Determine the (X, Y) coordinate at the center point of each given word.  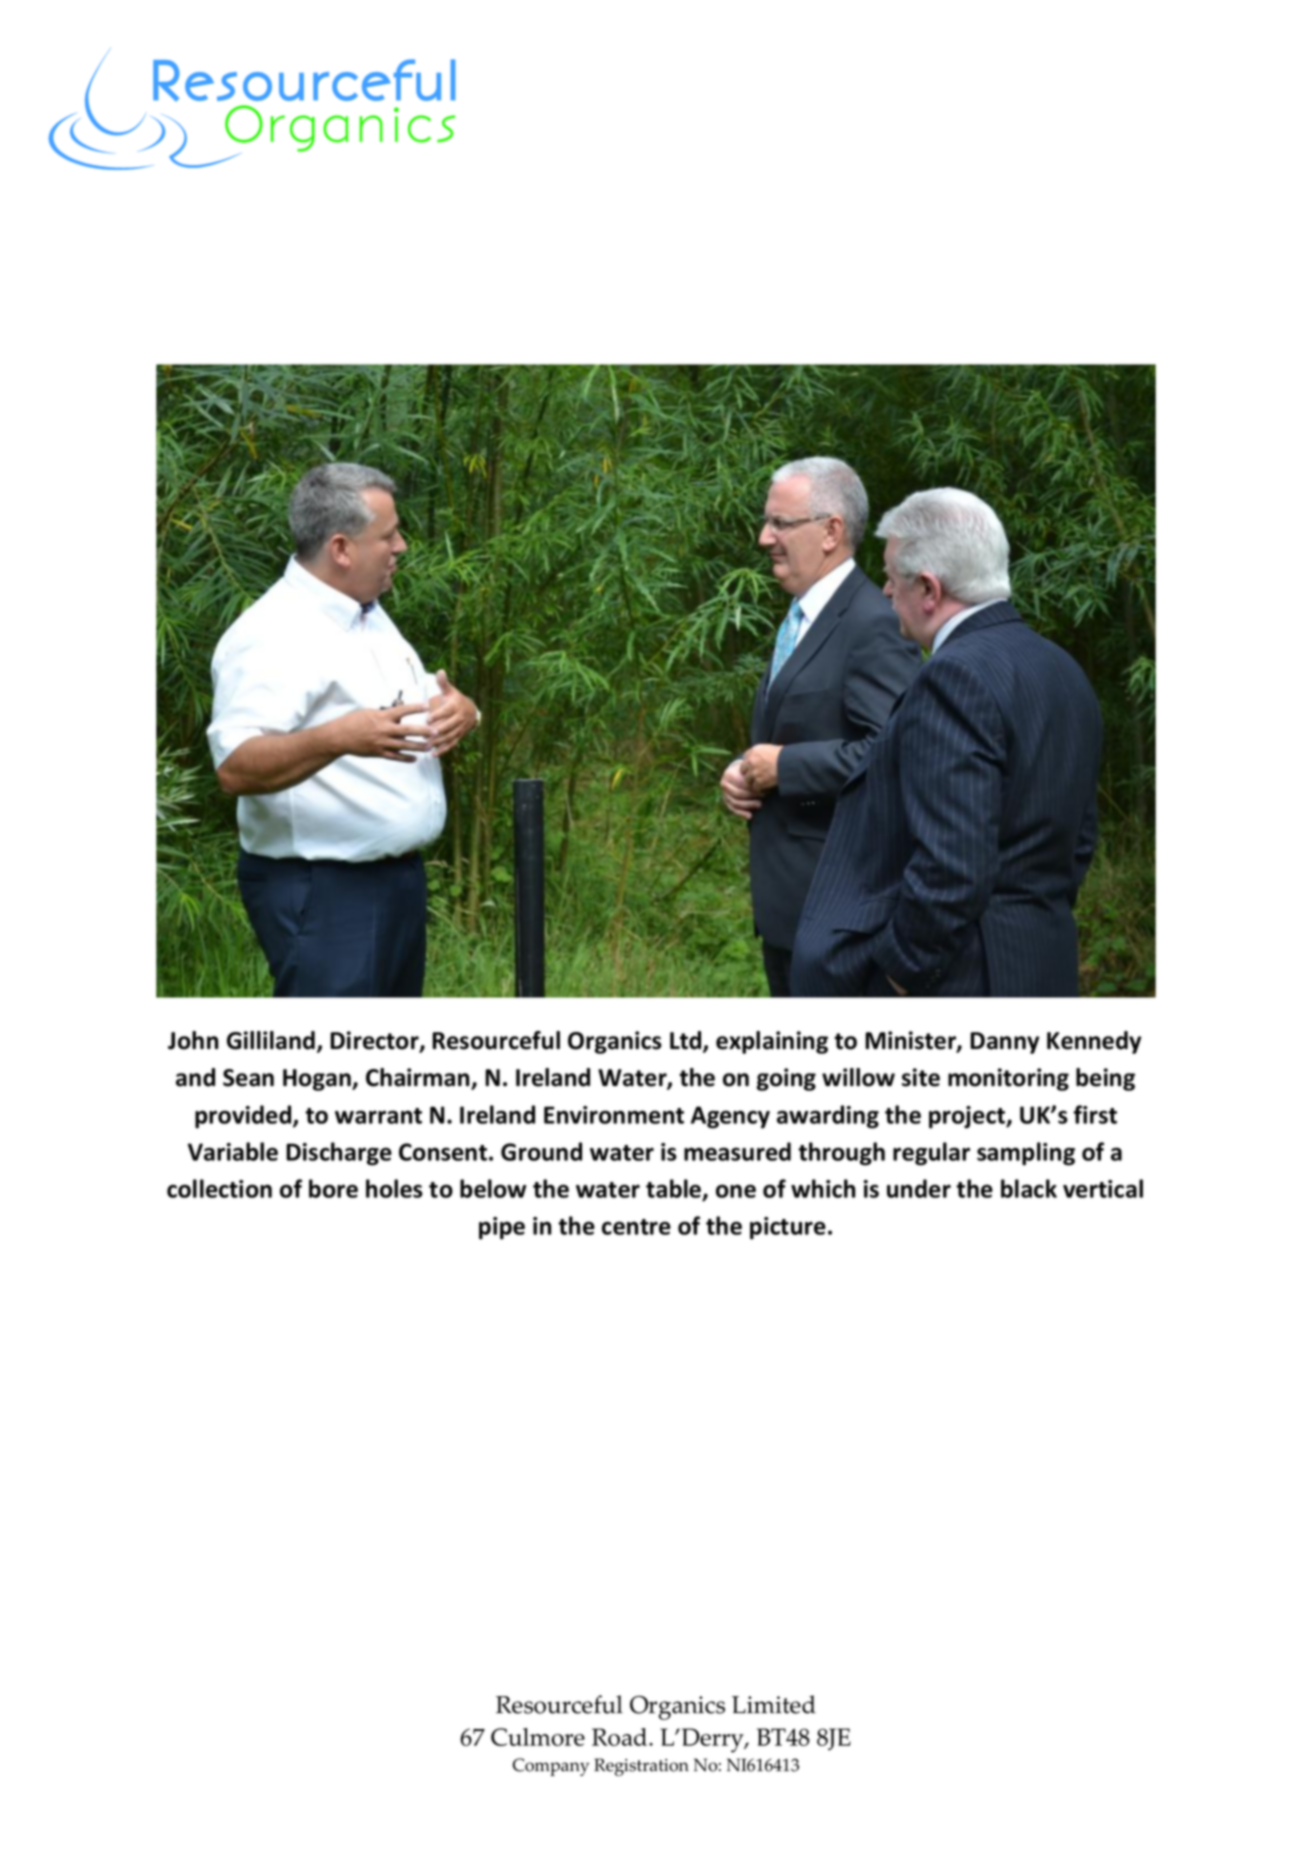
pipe (502, 1228)
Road (621, 1737)
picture (788, 1228)
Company (551, 1767)
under (919, 1188)
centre (636, 1227)
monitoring (1008, 1079)
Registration (641, 1767)
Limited (774, 1704)
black (1029, 1188)
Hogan (318, 1080)
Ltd (687, 1041)
